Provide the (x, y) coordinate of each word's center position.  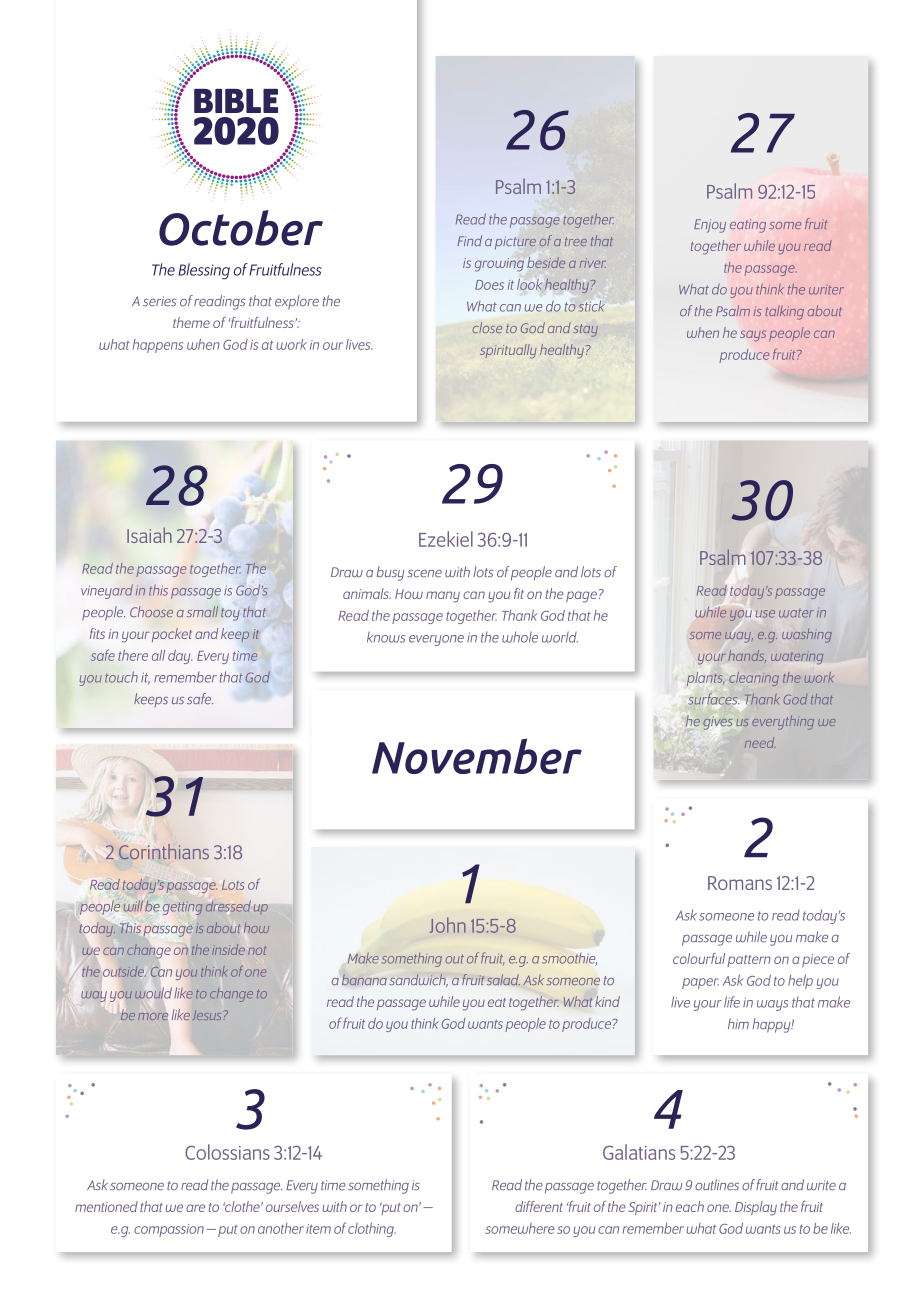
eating (748, 226)
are (195, 1208)
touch (121, 677)
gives (718, 724)
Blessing (204, 271)
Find (470, 240)
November (477, 756)
